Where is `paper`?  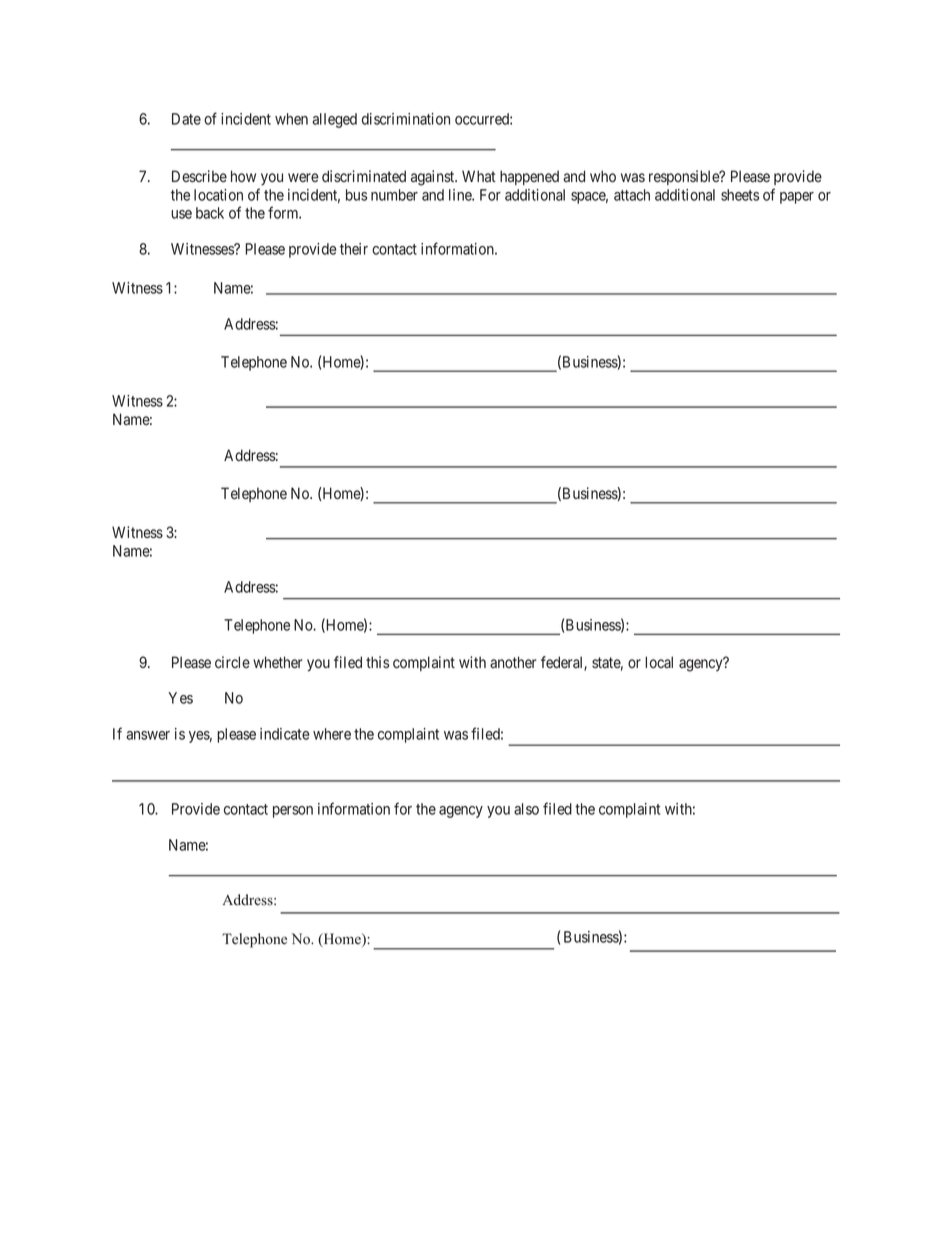
paper is located at coordinates (797, 198).
